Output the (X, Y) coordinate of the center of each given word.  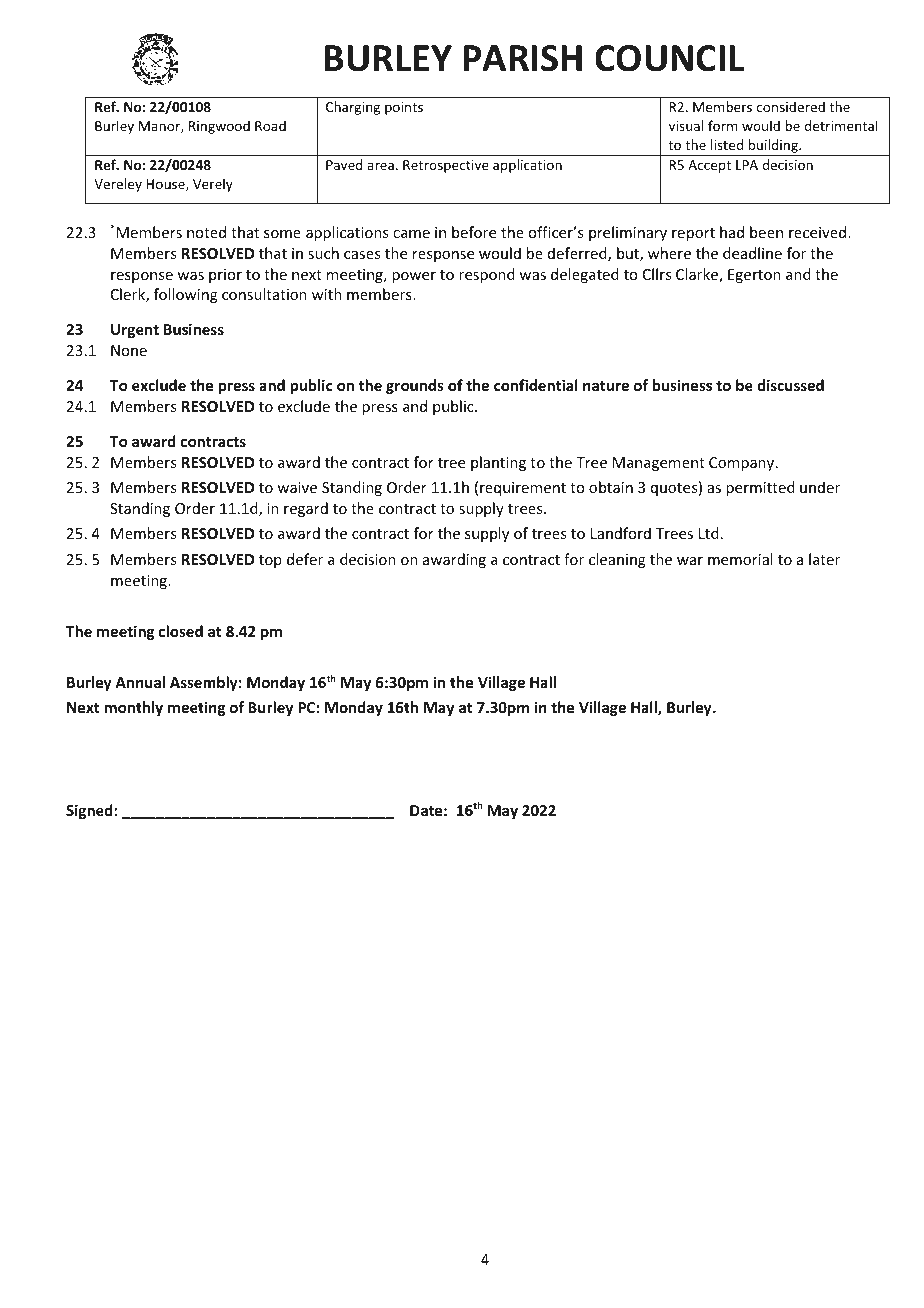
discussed (790, 385)
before (474, 232)
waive (297, 487)
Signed (90, 811)
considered (791, 106)
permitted (760, 488)
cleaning (617, 560)
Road (270, 125)
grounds (415, 386)
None (129, 350)
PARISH (522, 58)
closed (181, 631)
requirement (523, 489)
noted (206, 232)
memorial (740, 559)
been (766, 232)
